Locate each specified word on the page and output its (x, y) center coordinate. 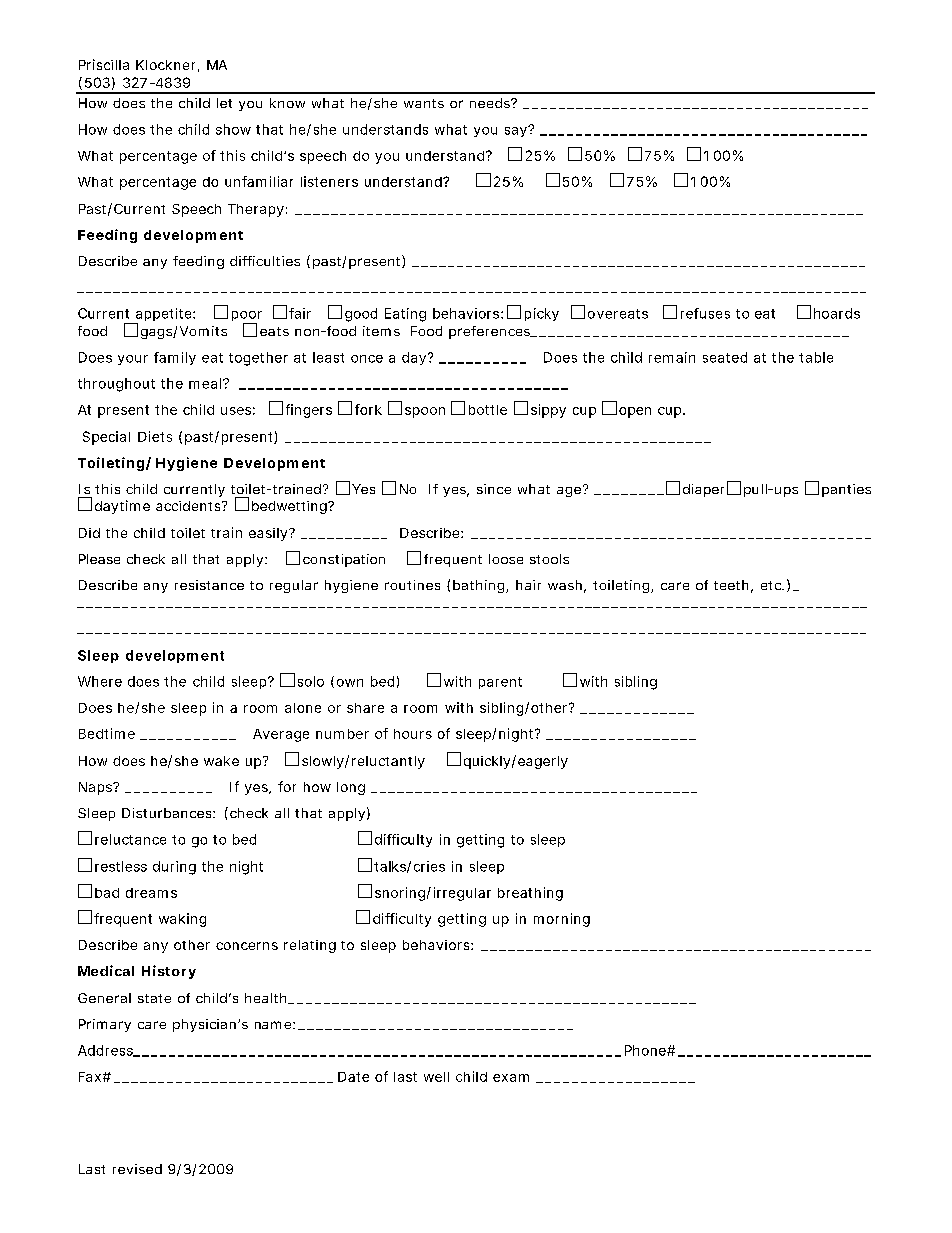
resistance (209, 585)
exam (511, 1078)
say (516, 132)
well (436, 1077)
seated (725, 357)
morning (562, 920)
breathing (530, 894)
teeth (731, 585)
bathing (478, 586)
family (175, 358)
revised (137, 1169)
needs (491, 103)
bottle (488, 410)
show (233, 129)
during (174, 868)
